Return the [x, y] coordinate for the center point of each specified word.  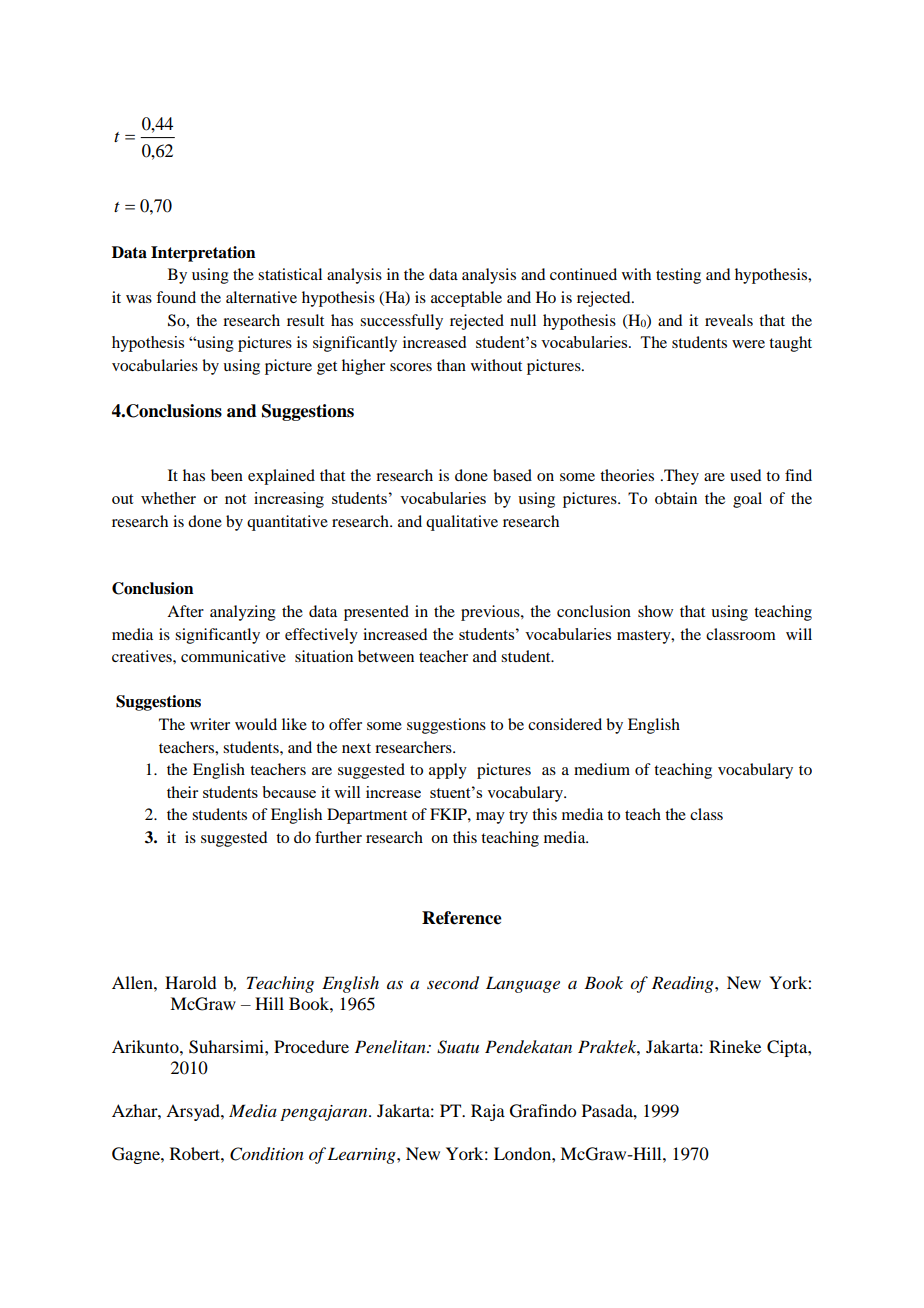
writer [210, 724]
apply [448, 771]
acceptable [466, 299]
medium [602, 769]
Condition [267, 1154]
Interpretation [203, 254]
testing [678, 276]
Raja [488, 1112]
